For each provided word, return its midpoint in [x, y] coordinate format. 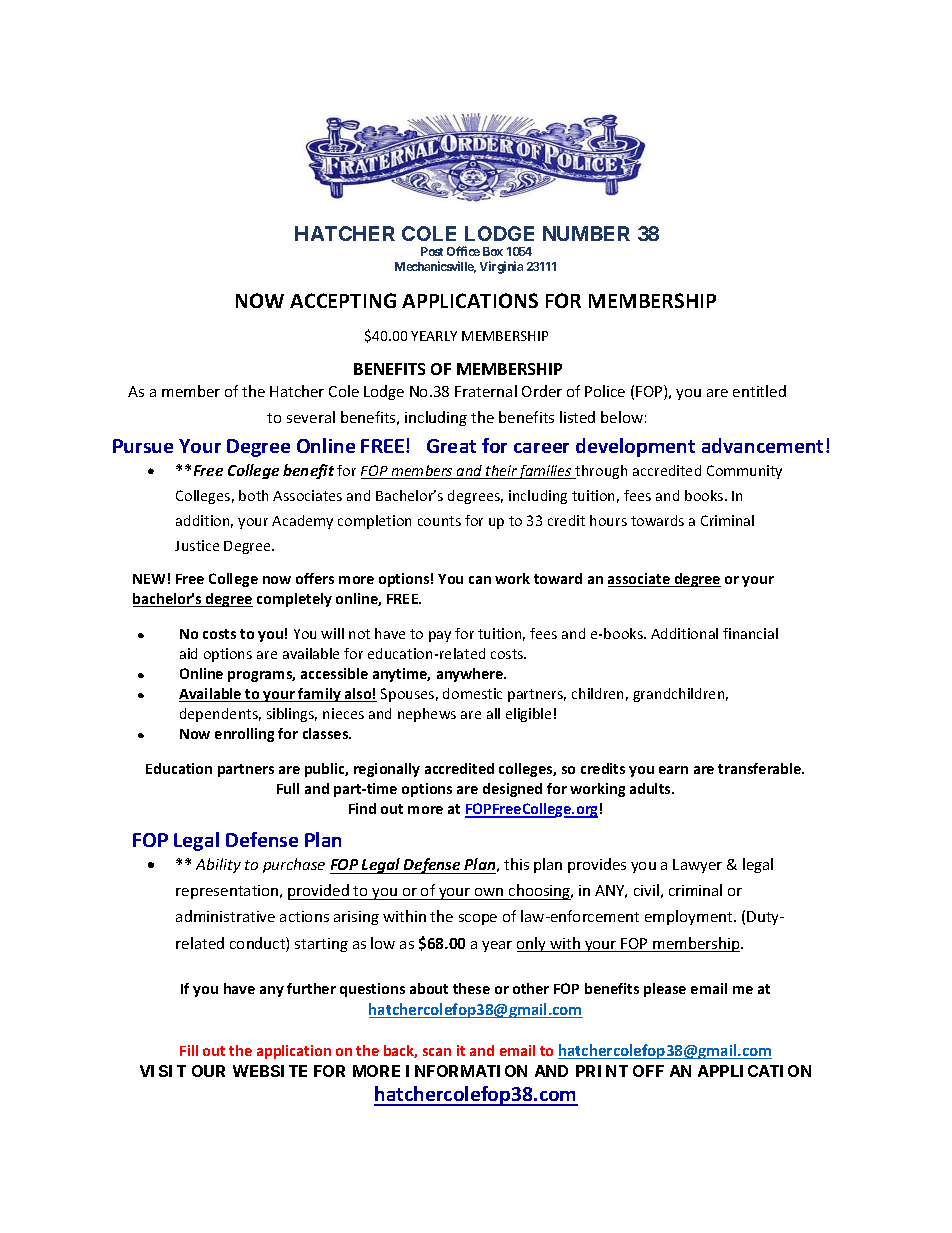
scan [437, 1052]
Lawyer [697, 866]
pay [440, 636]
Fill [189, 1050]
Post [432, 251]
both [253, 495]
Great [451, 446]
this [516, 864]
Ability [218, 865]
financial [750, 633]
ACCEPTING [343, 300]
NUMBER [586, 233]
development [635, 447]
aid [188, 653]
